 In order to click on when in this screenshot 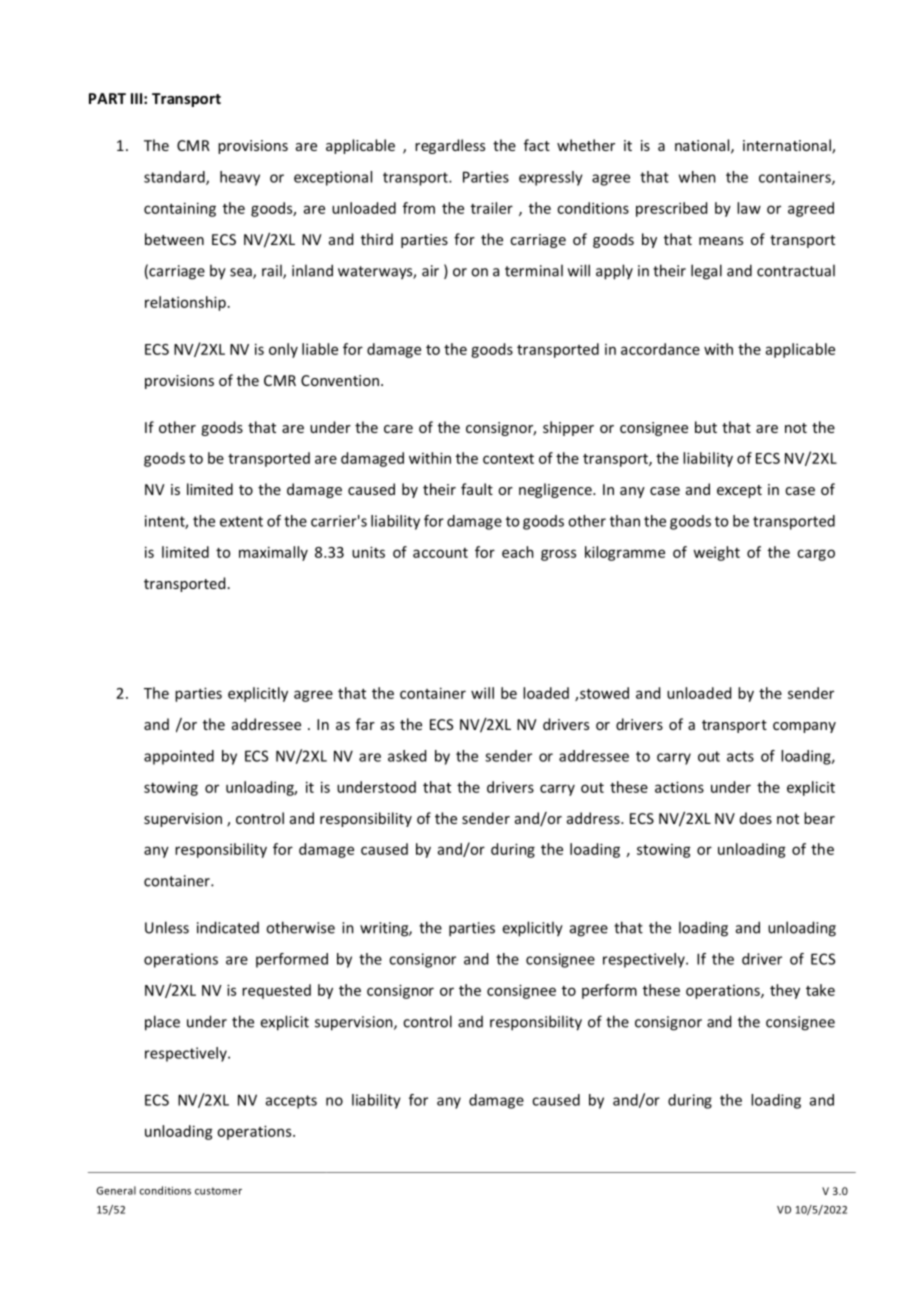, I will do `click(697, 177)`.
